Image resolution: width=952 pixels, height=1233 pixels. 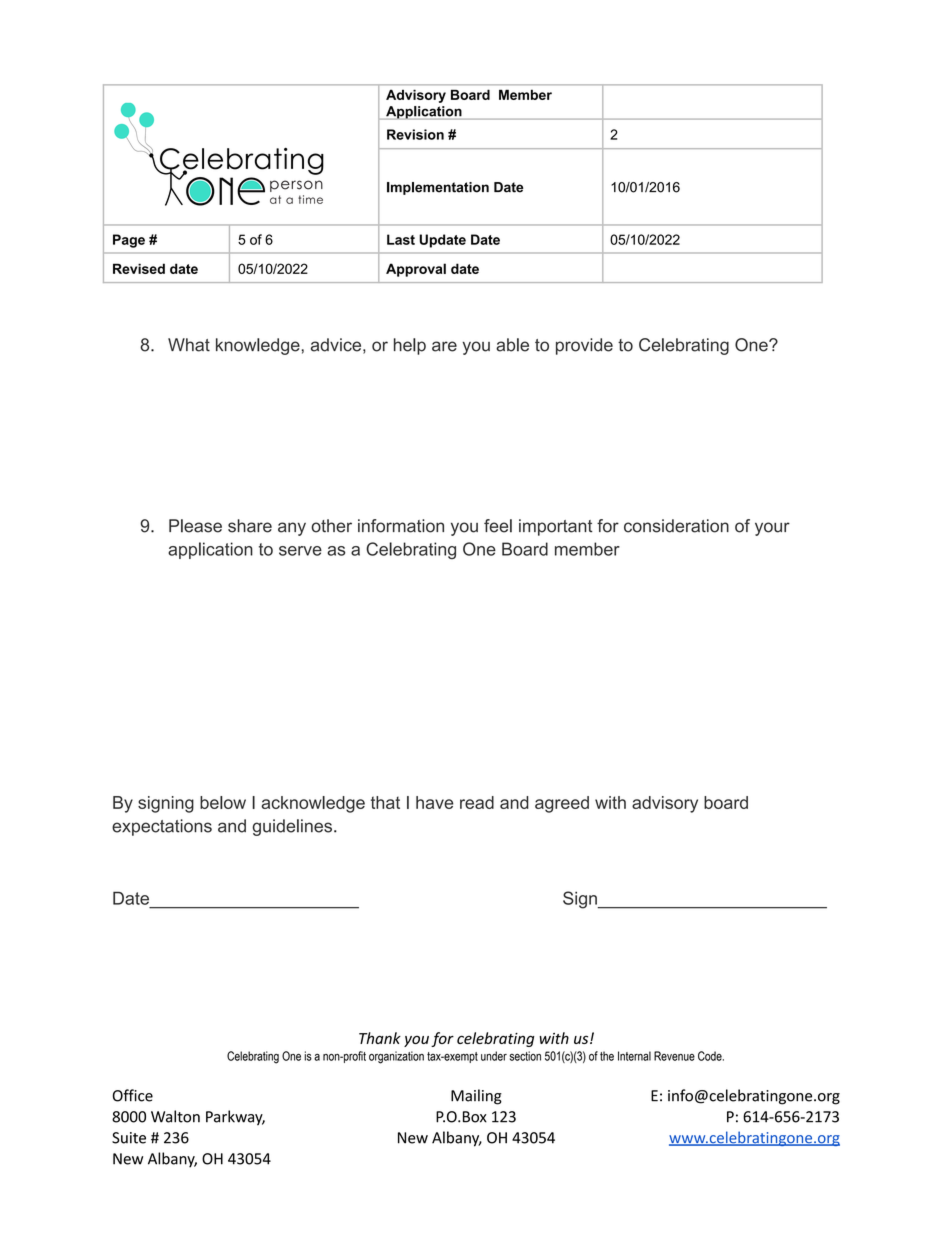 What do you see at coordinates (676, 526) in the document?
I see `consideration` at bounding box center [676, 526].
